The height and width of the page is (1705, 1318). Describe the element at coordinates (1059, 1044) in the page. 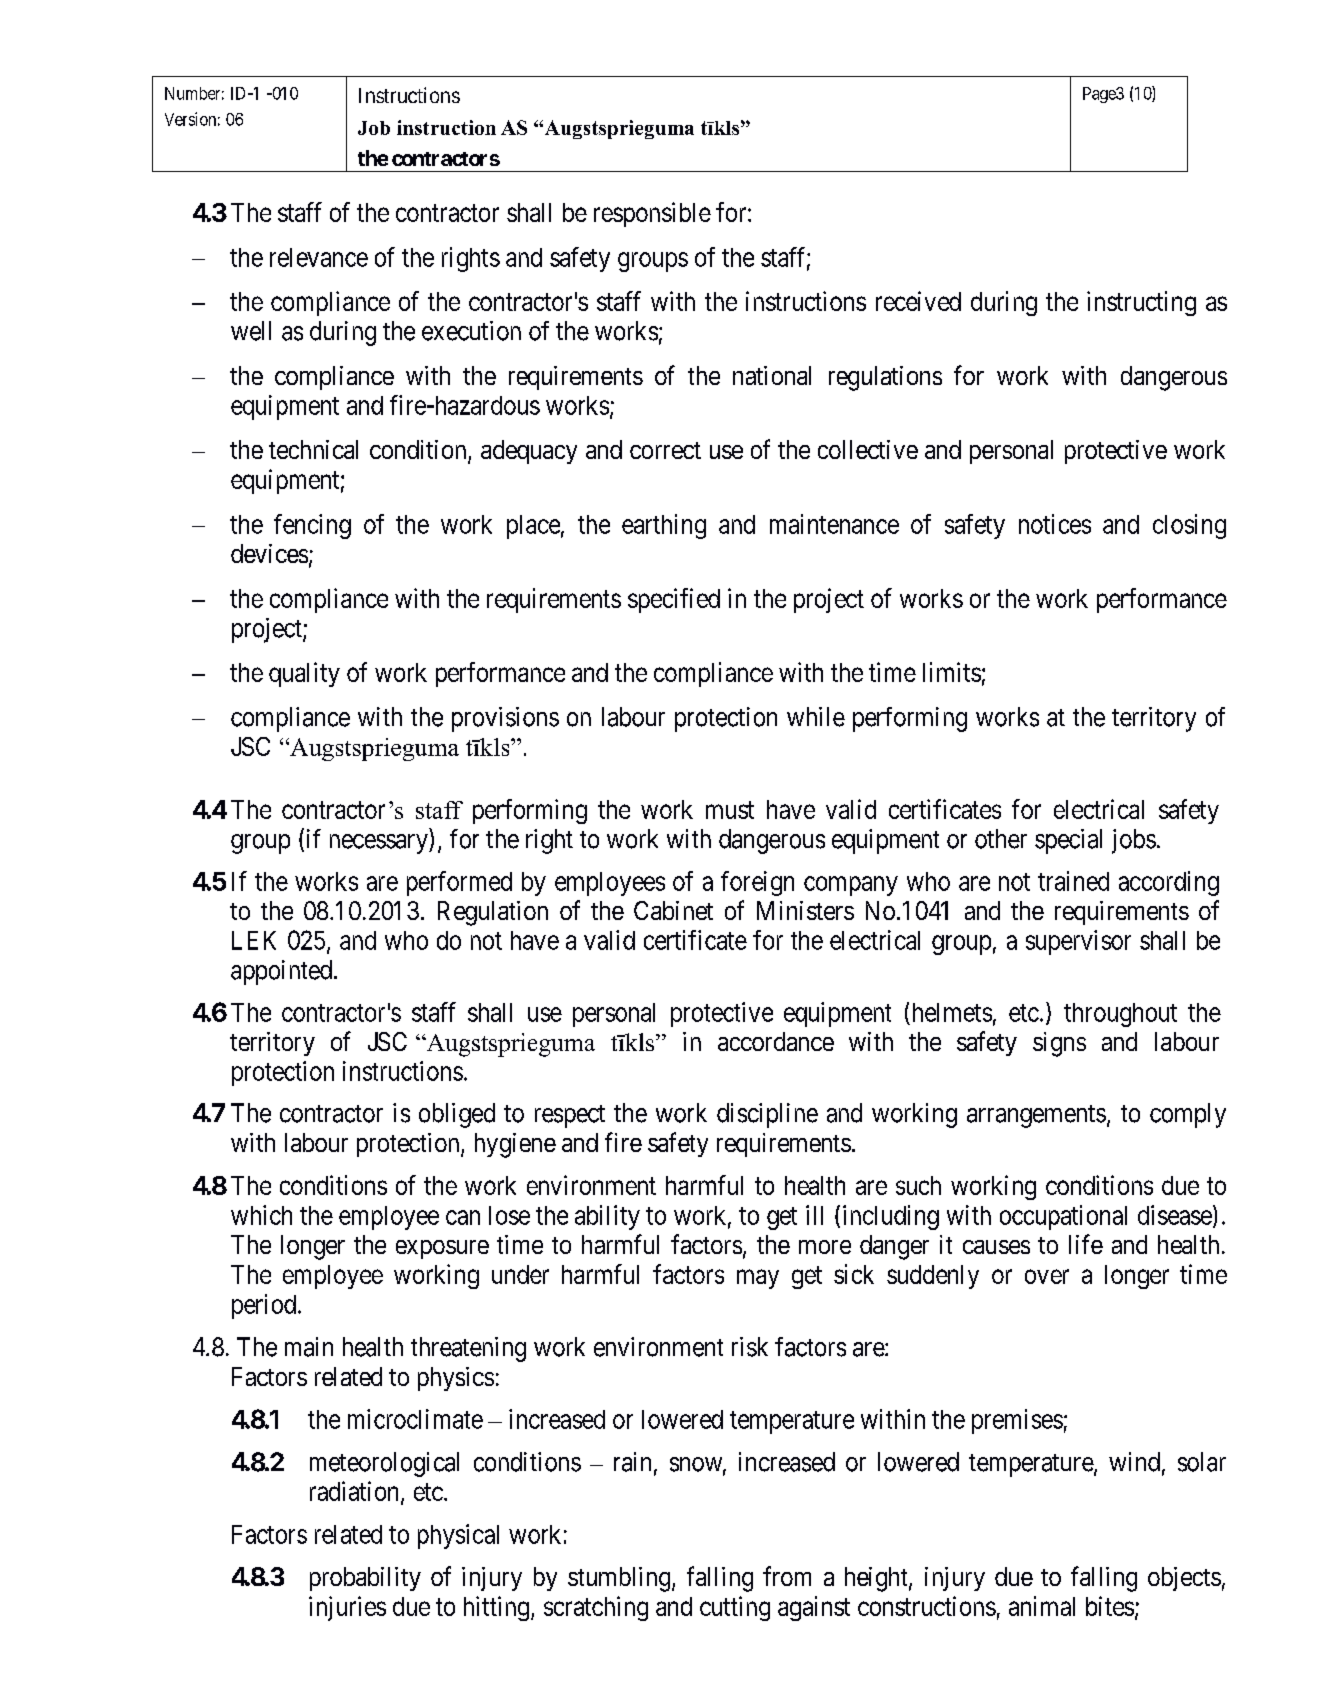

I see `signs` at that location.
